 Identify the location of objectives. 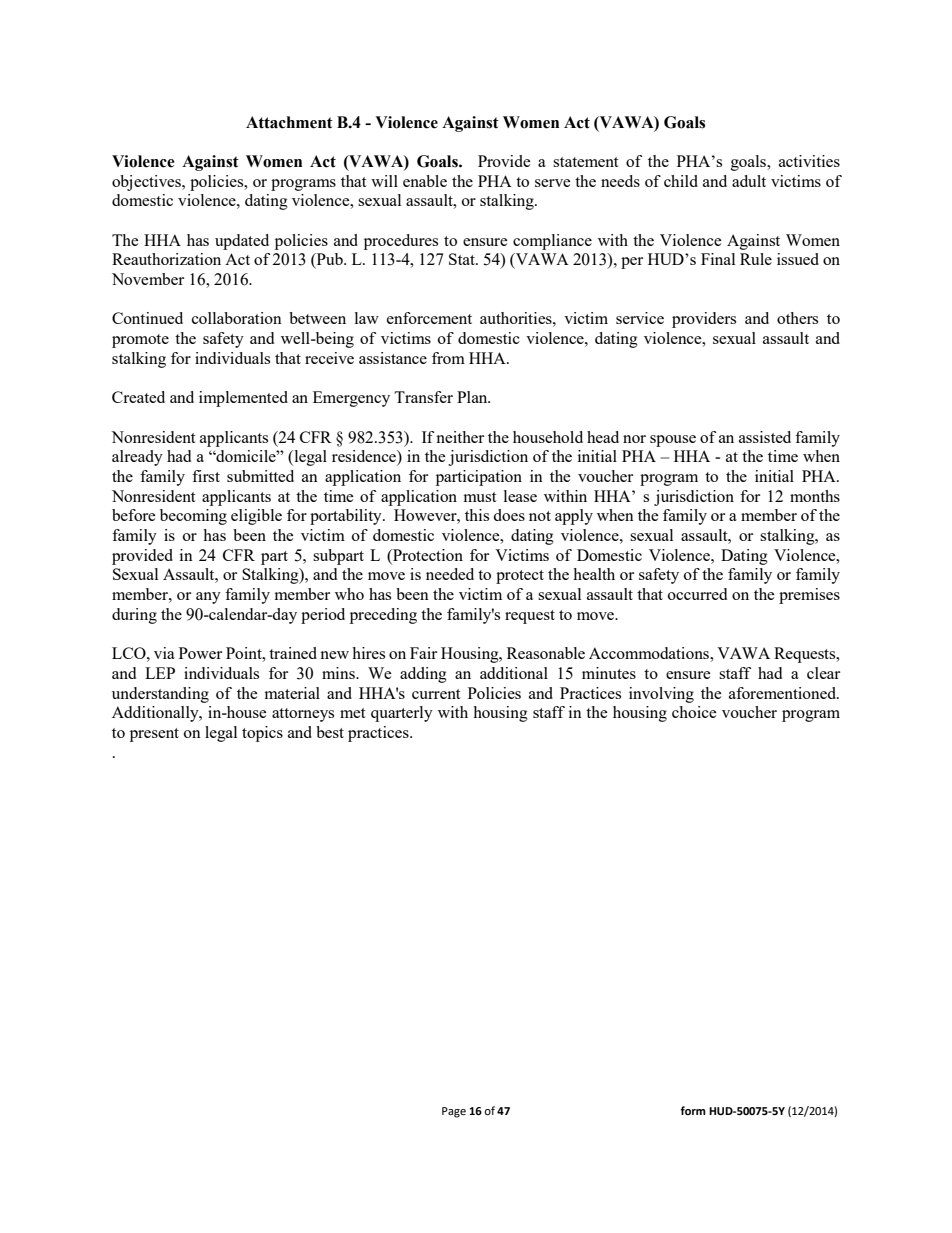
(147, 183).
